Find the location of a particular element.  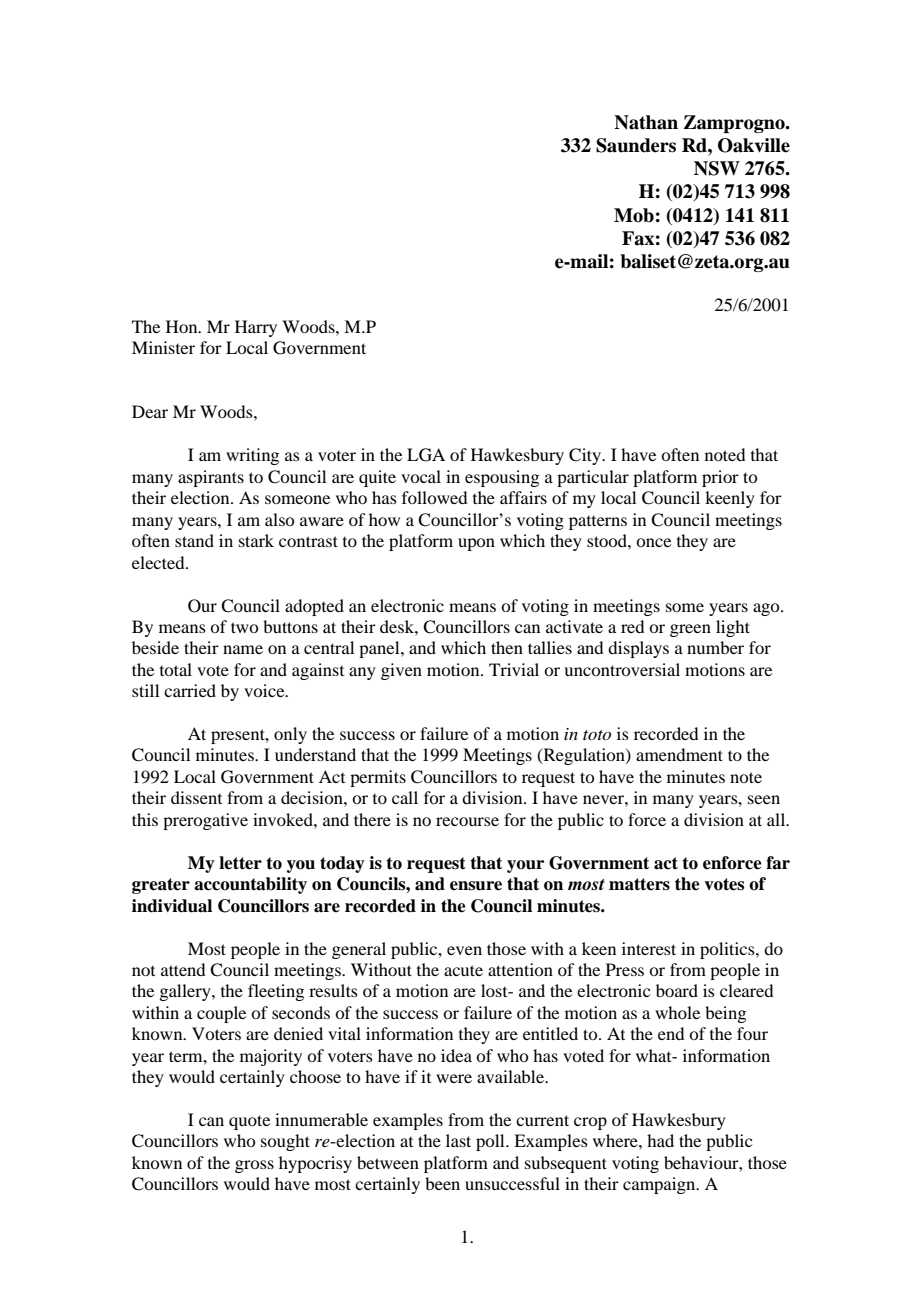

number is located at coordinates (715, 647).
